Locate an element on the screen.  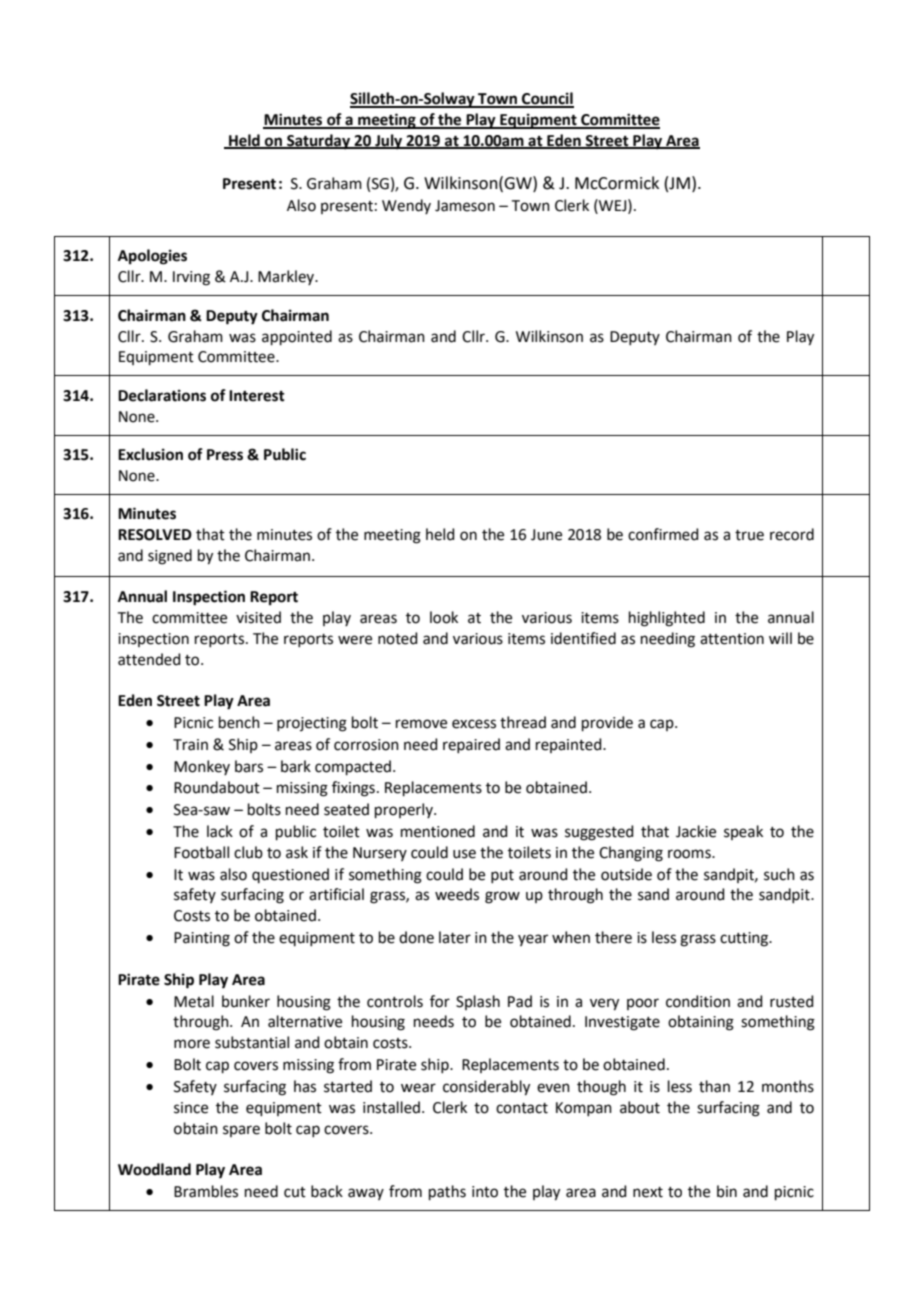
bin is located at coordinates (727, 1191).
